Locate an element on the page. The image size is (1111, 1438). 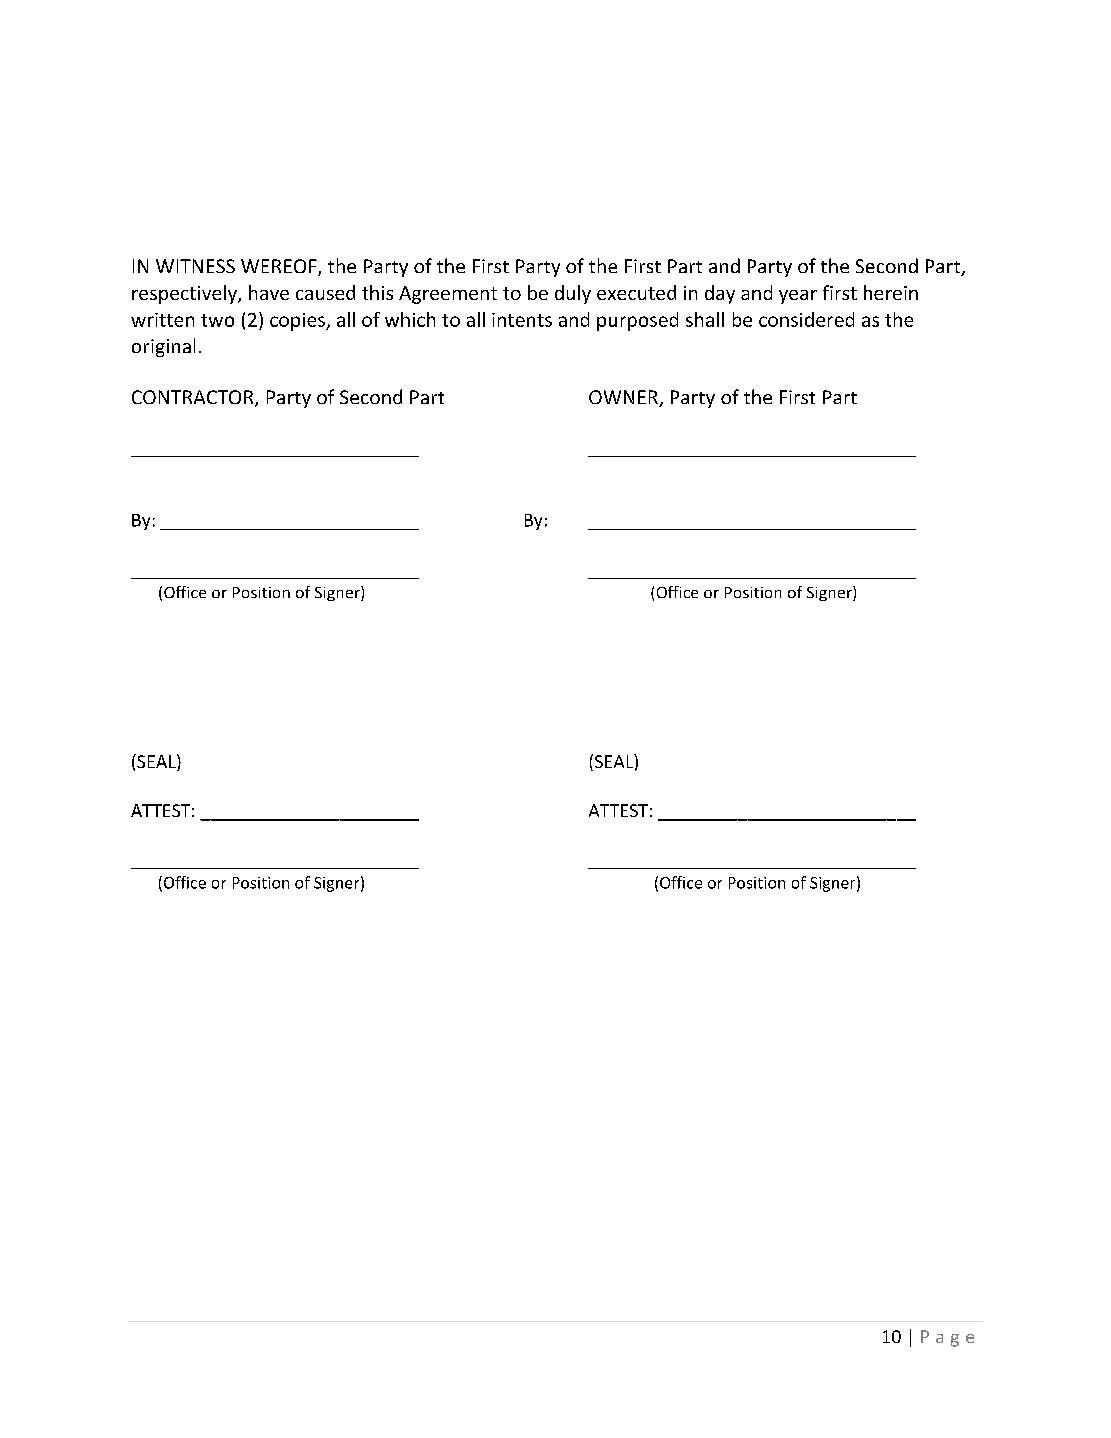
purposed is located at coordinates (637, 321).
